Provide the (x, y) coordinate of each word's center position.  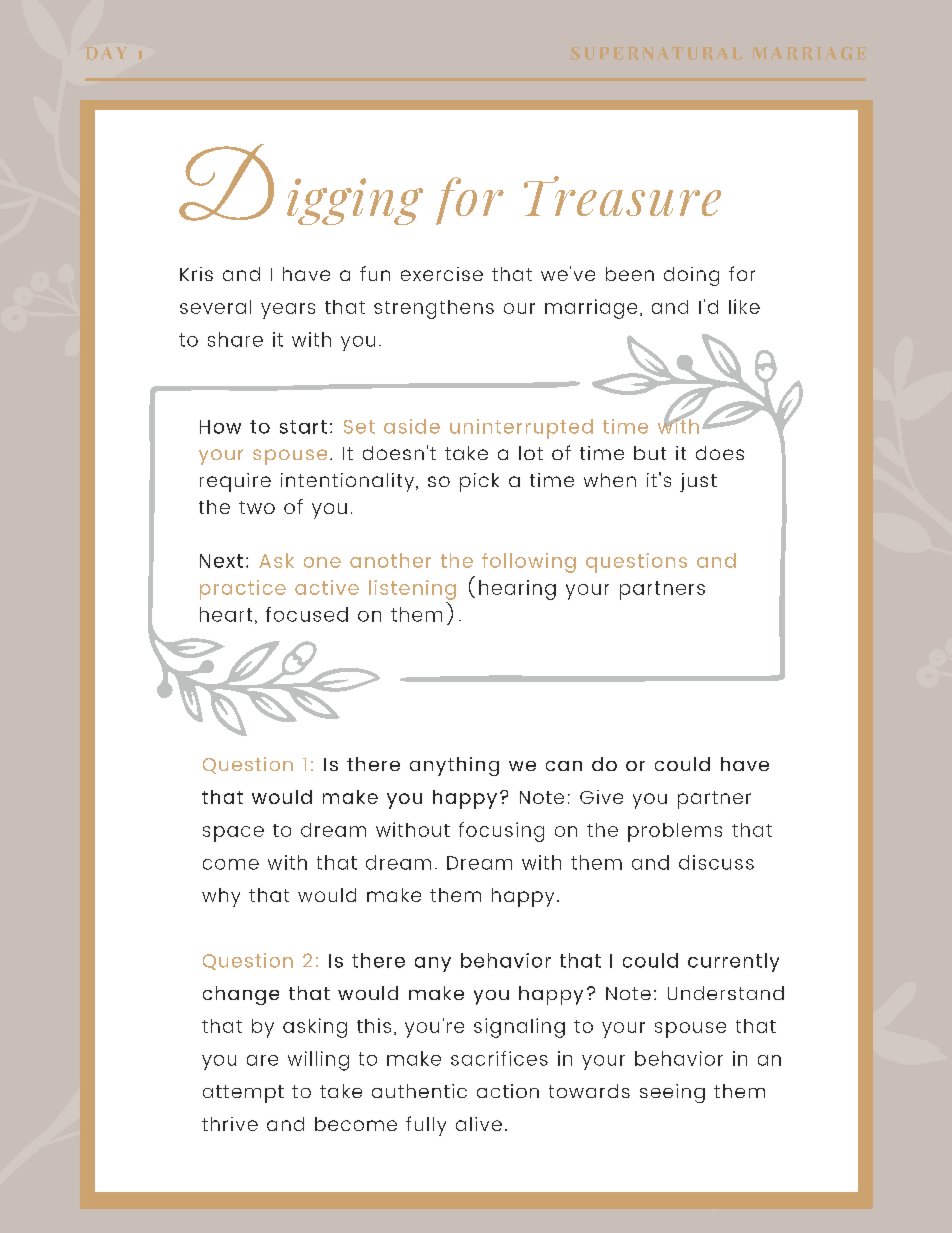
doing (691, 276)
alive (479, 1124)
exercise (442, 274)
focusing (501, 832)
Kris (196, 274)
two (257, 507)
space (233, 834)
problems (675, 832)
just (698, 482)
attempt (243, 1094)
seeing (672, 1093)
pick (479, 482)
